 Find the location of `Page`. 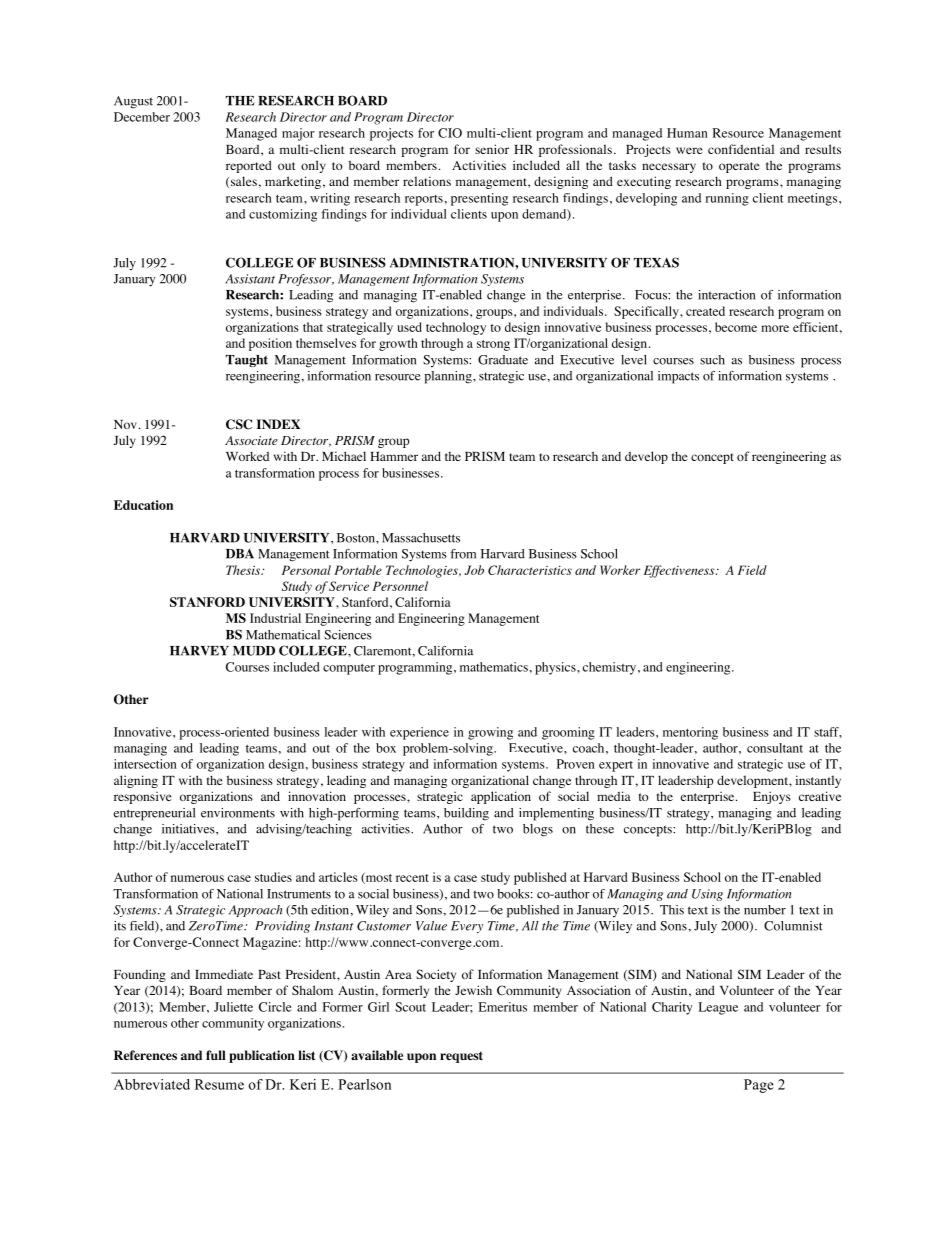

Page is located at coordinates (759, 1086).
